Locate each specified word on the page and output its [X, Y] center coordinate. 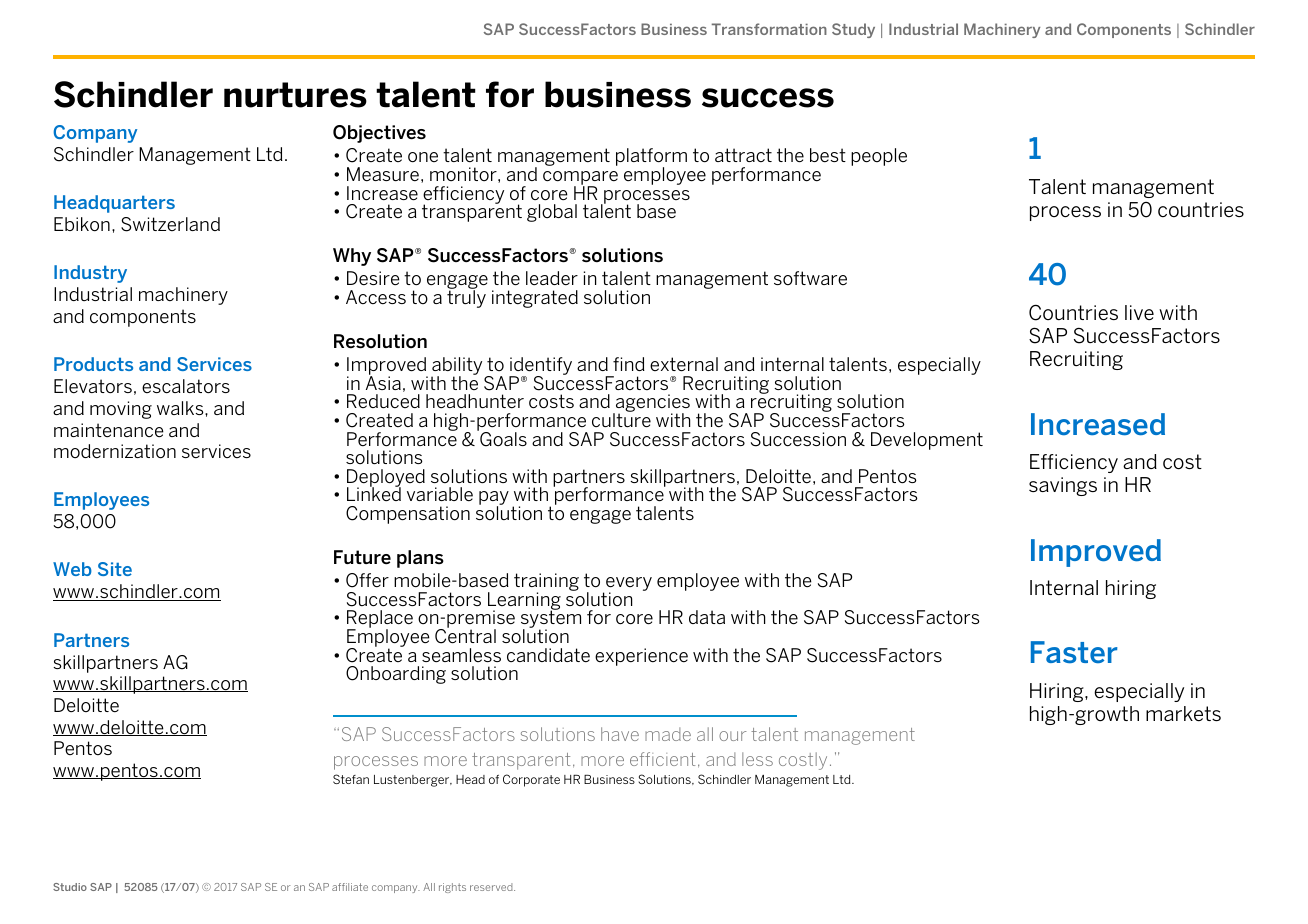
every [628, 585]
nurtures [295, 95]
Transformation [769, 29]
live [1139, 312]
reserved [492, 887]
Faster [1074, 652]
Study [853, 30]
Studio [70, 887]
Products [93, 364]
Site [115, 569]
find [629, 364]
